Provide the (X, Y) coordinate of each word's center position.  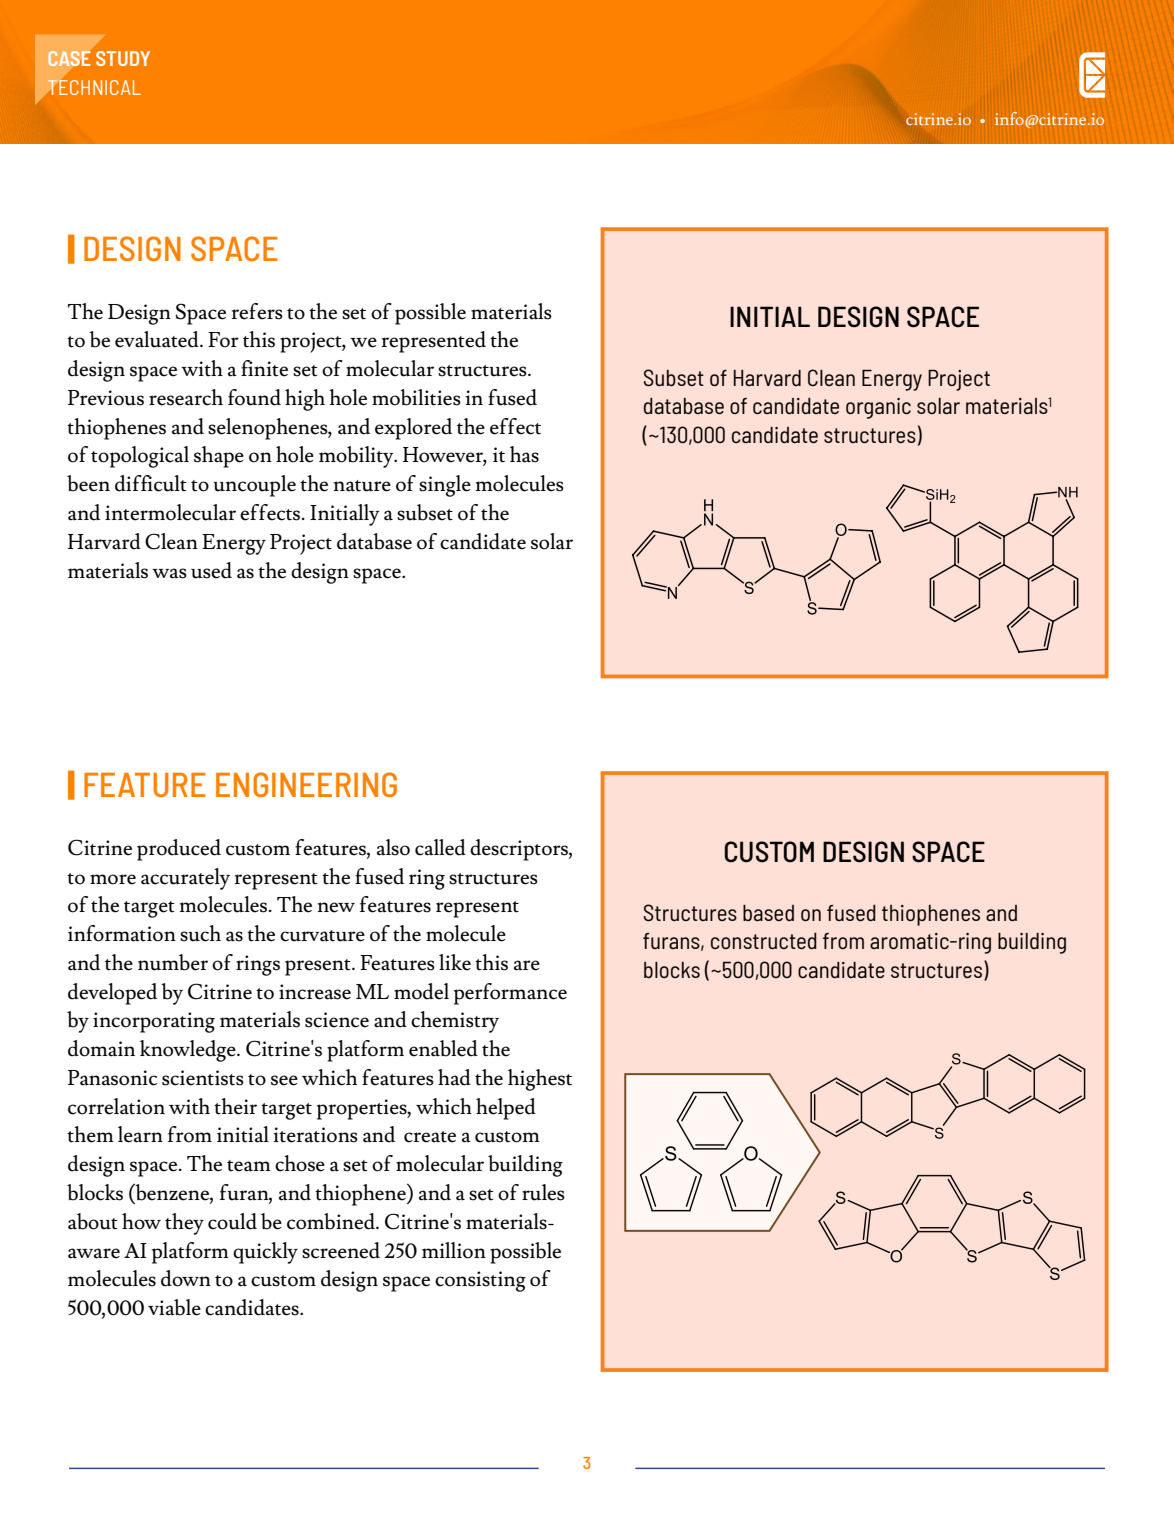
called (440, 847)
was (169, 573)
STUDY (123, 58)
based (768, 913)
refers (257, 311)
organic (878, 408)
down (186, 1278)
